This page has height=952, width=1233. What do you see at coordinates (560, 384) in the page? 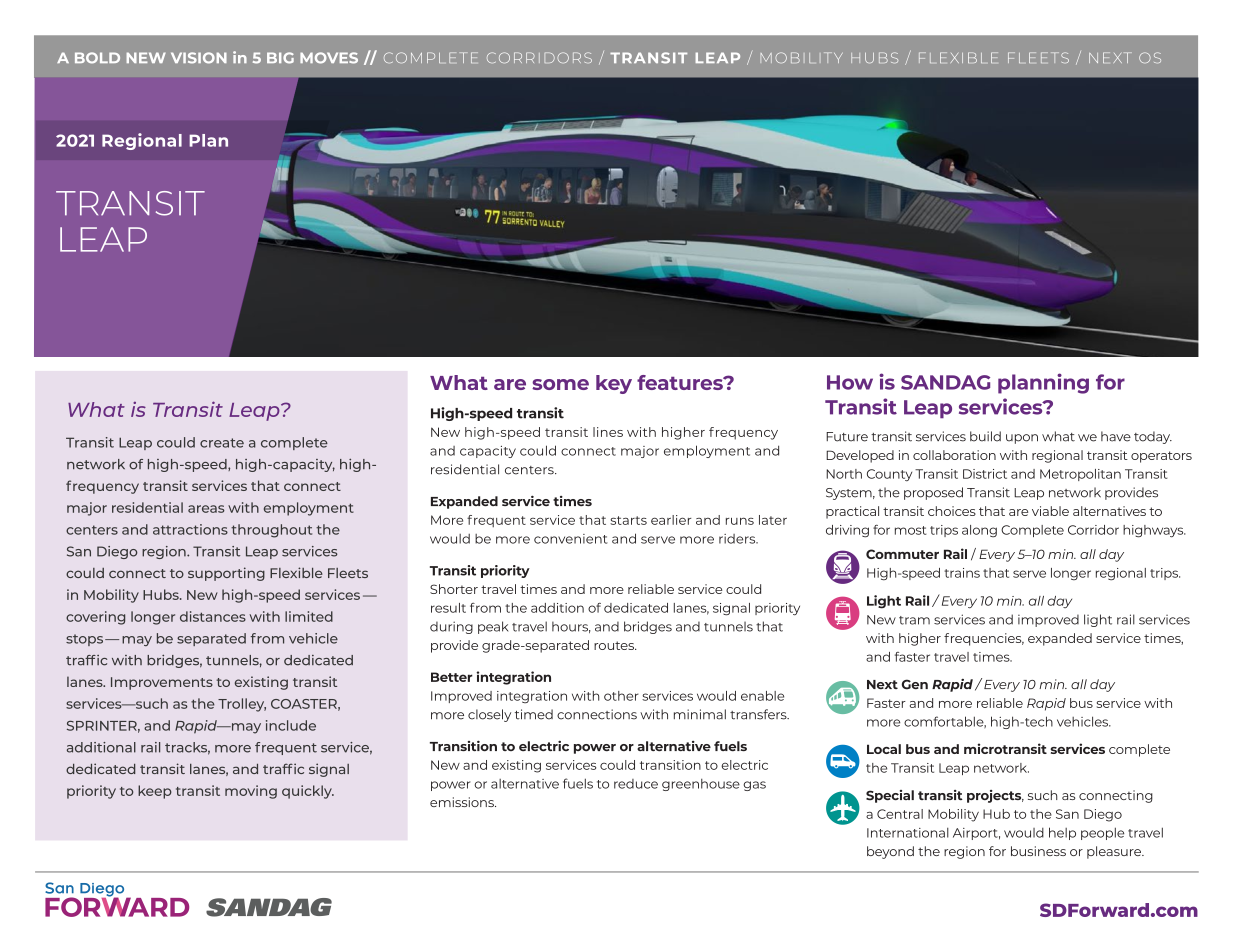
I see `some` at bounding box center [560, 384].
